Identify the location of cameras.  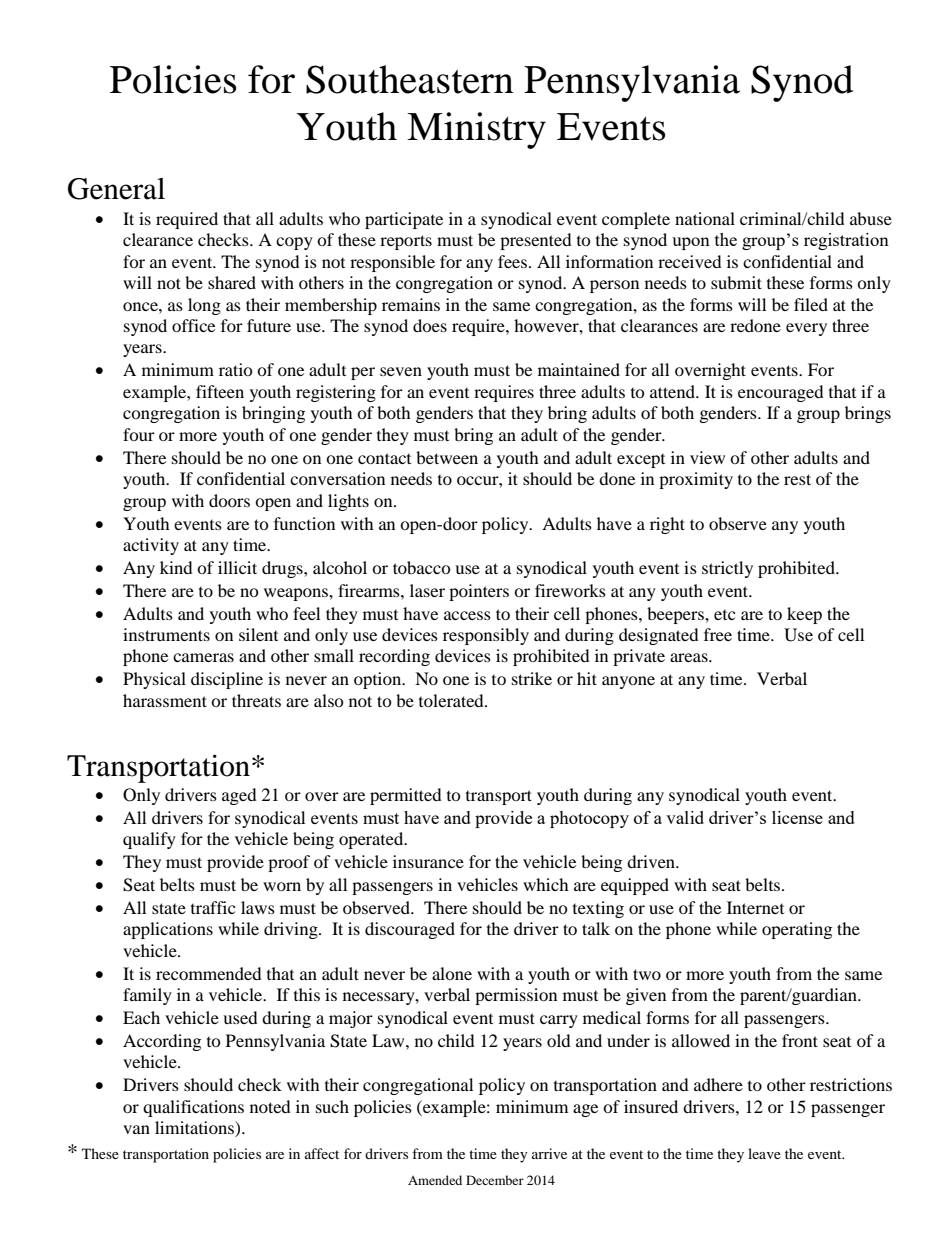
(203, 657).
